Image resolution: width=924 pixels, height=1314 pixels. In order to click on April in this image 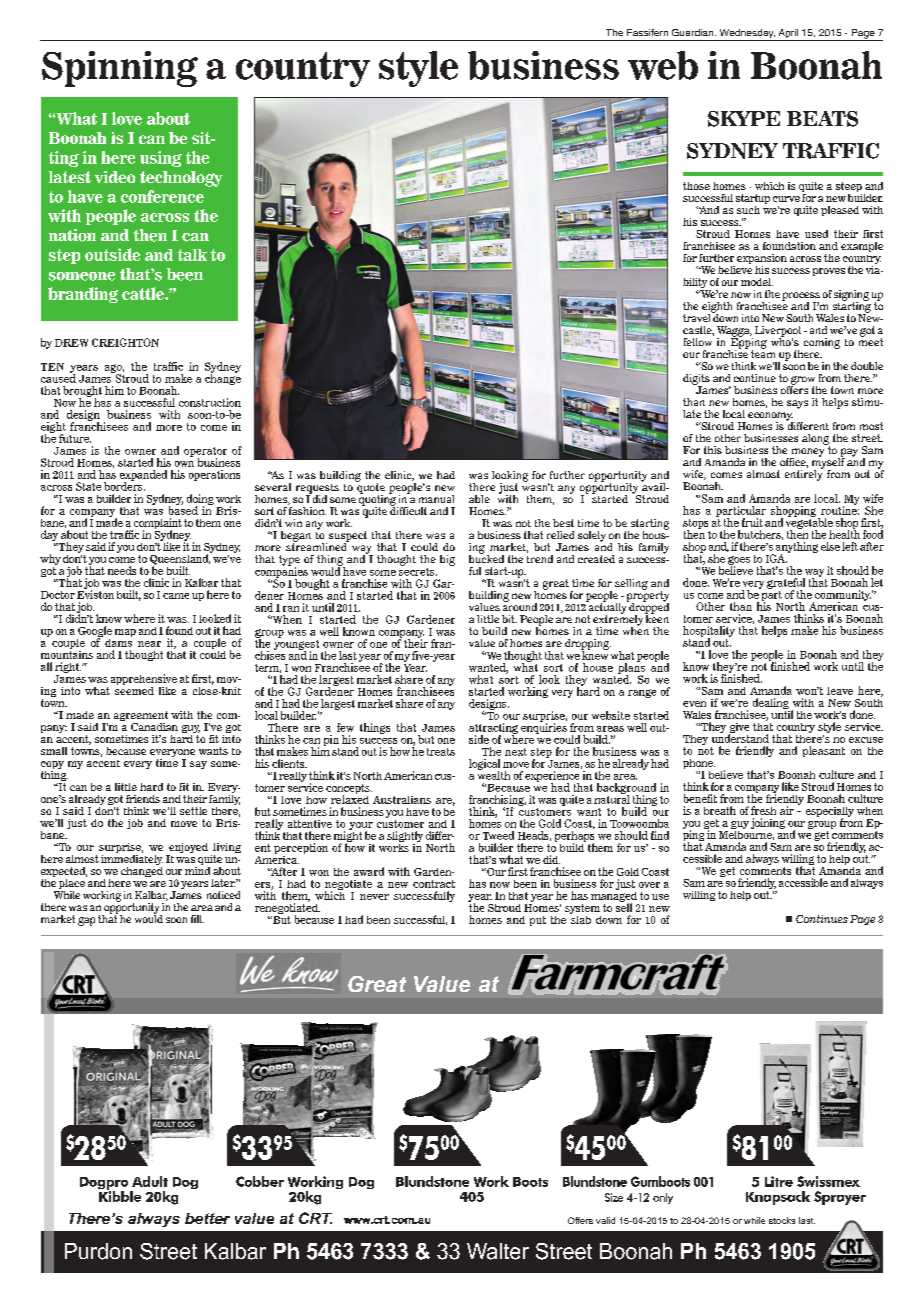, I will do `click(788, 35)`.
